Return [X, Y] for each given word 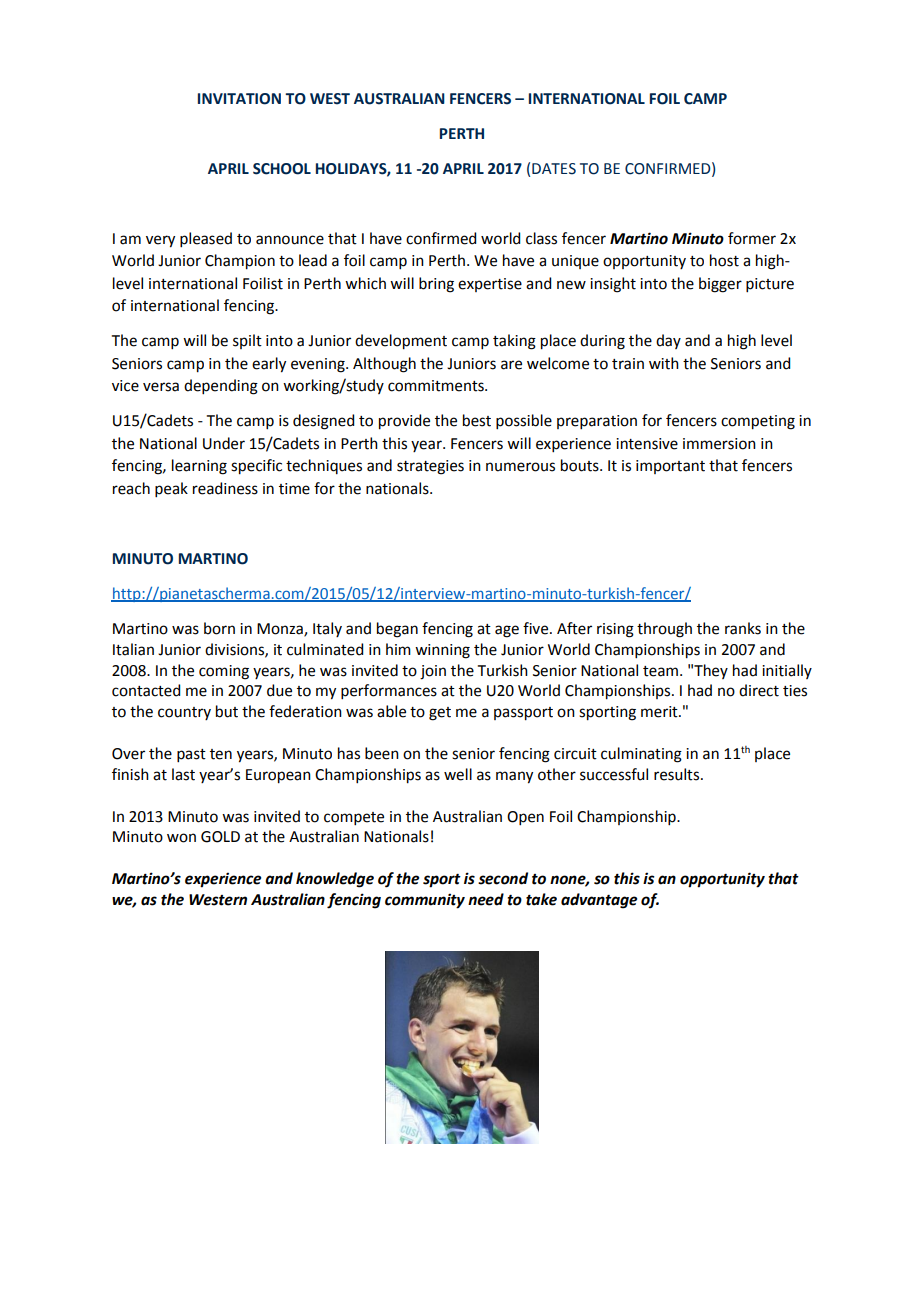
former [752, 238]
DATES [554, 169]
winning [442, 651]
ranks [743, 628]
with [664, 363]
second [503, 878]
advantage [599, 901]
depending [221, 387]
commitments [437, 386]
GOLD [220, 837]
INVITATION [239, 99]
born [219, 628]
